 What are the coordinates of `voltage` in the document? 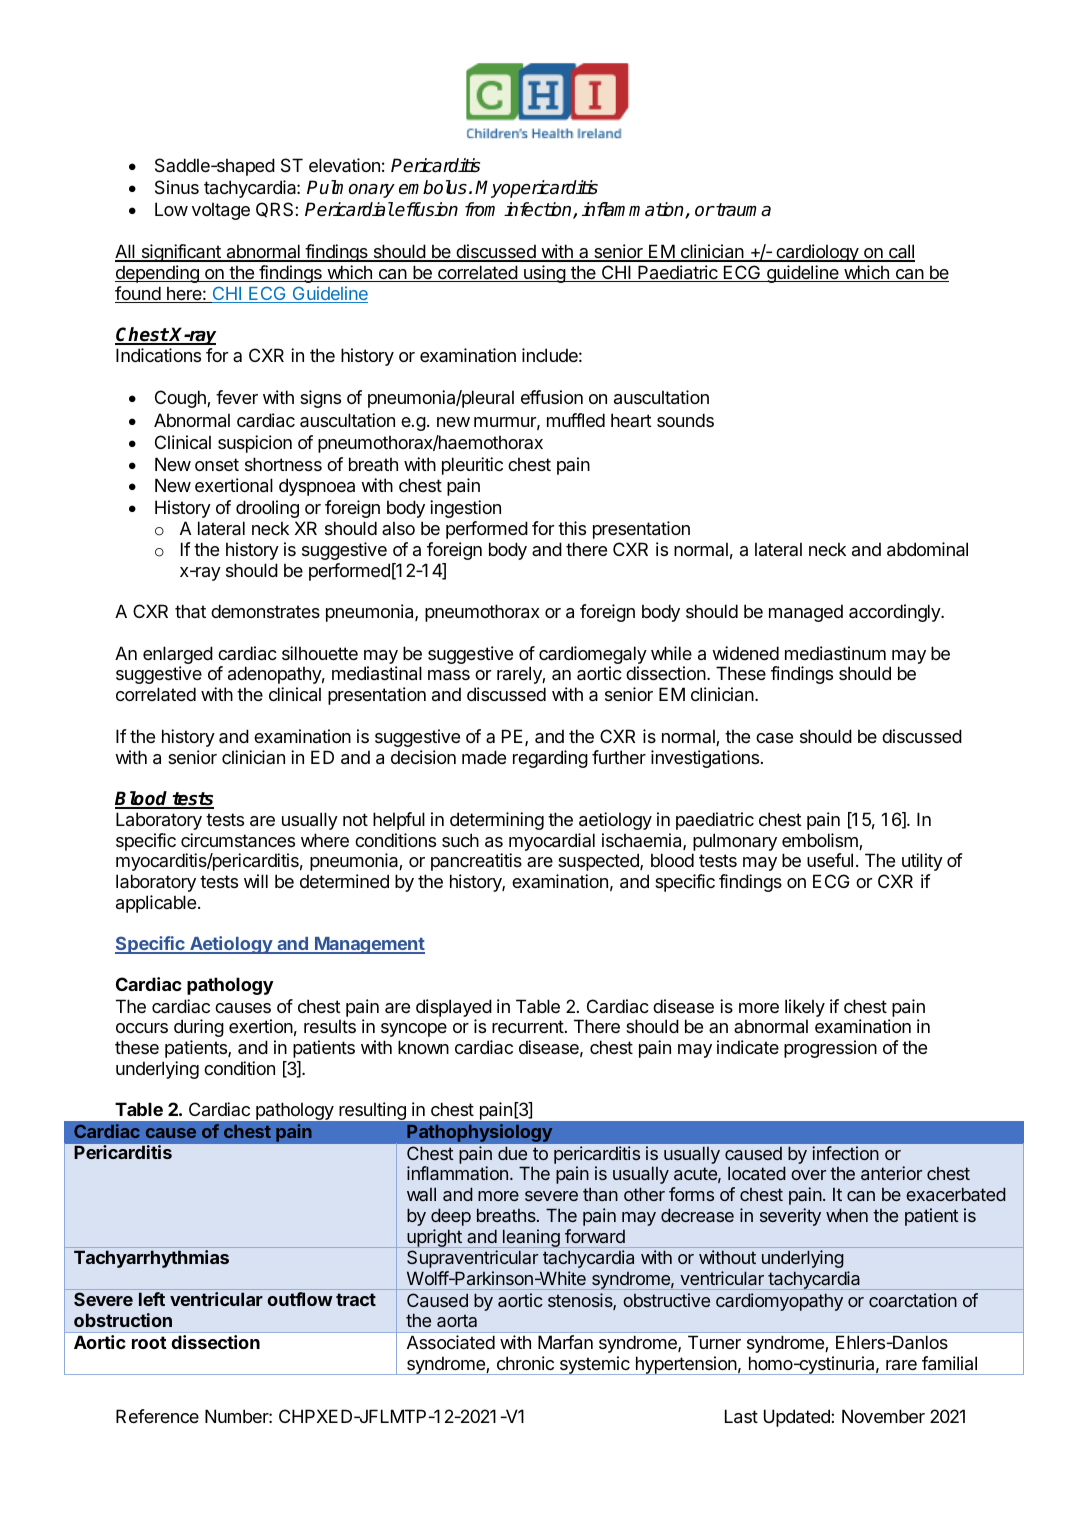 It's located at (221, 211).
